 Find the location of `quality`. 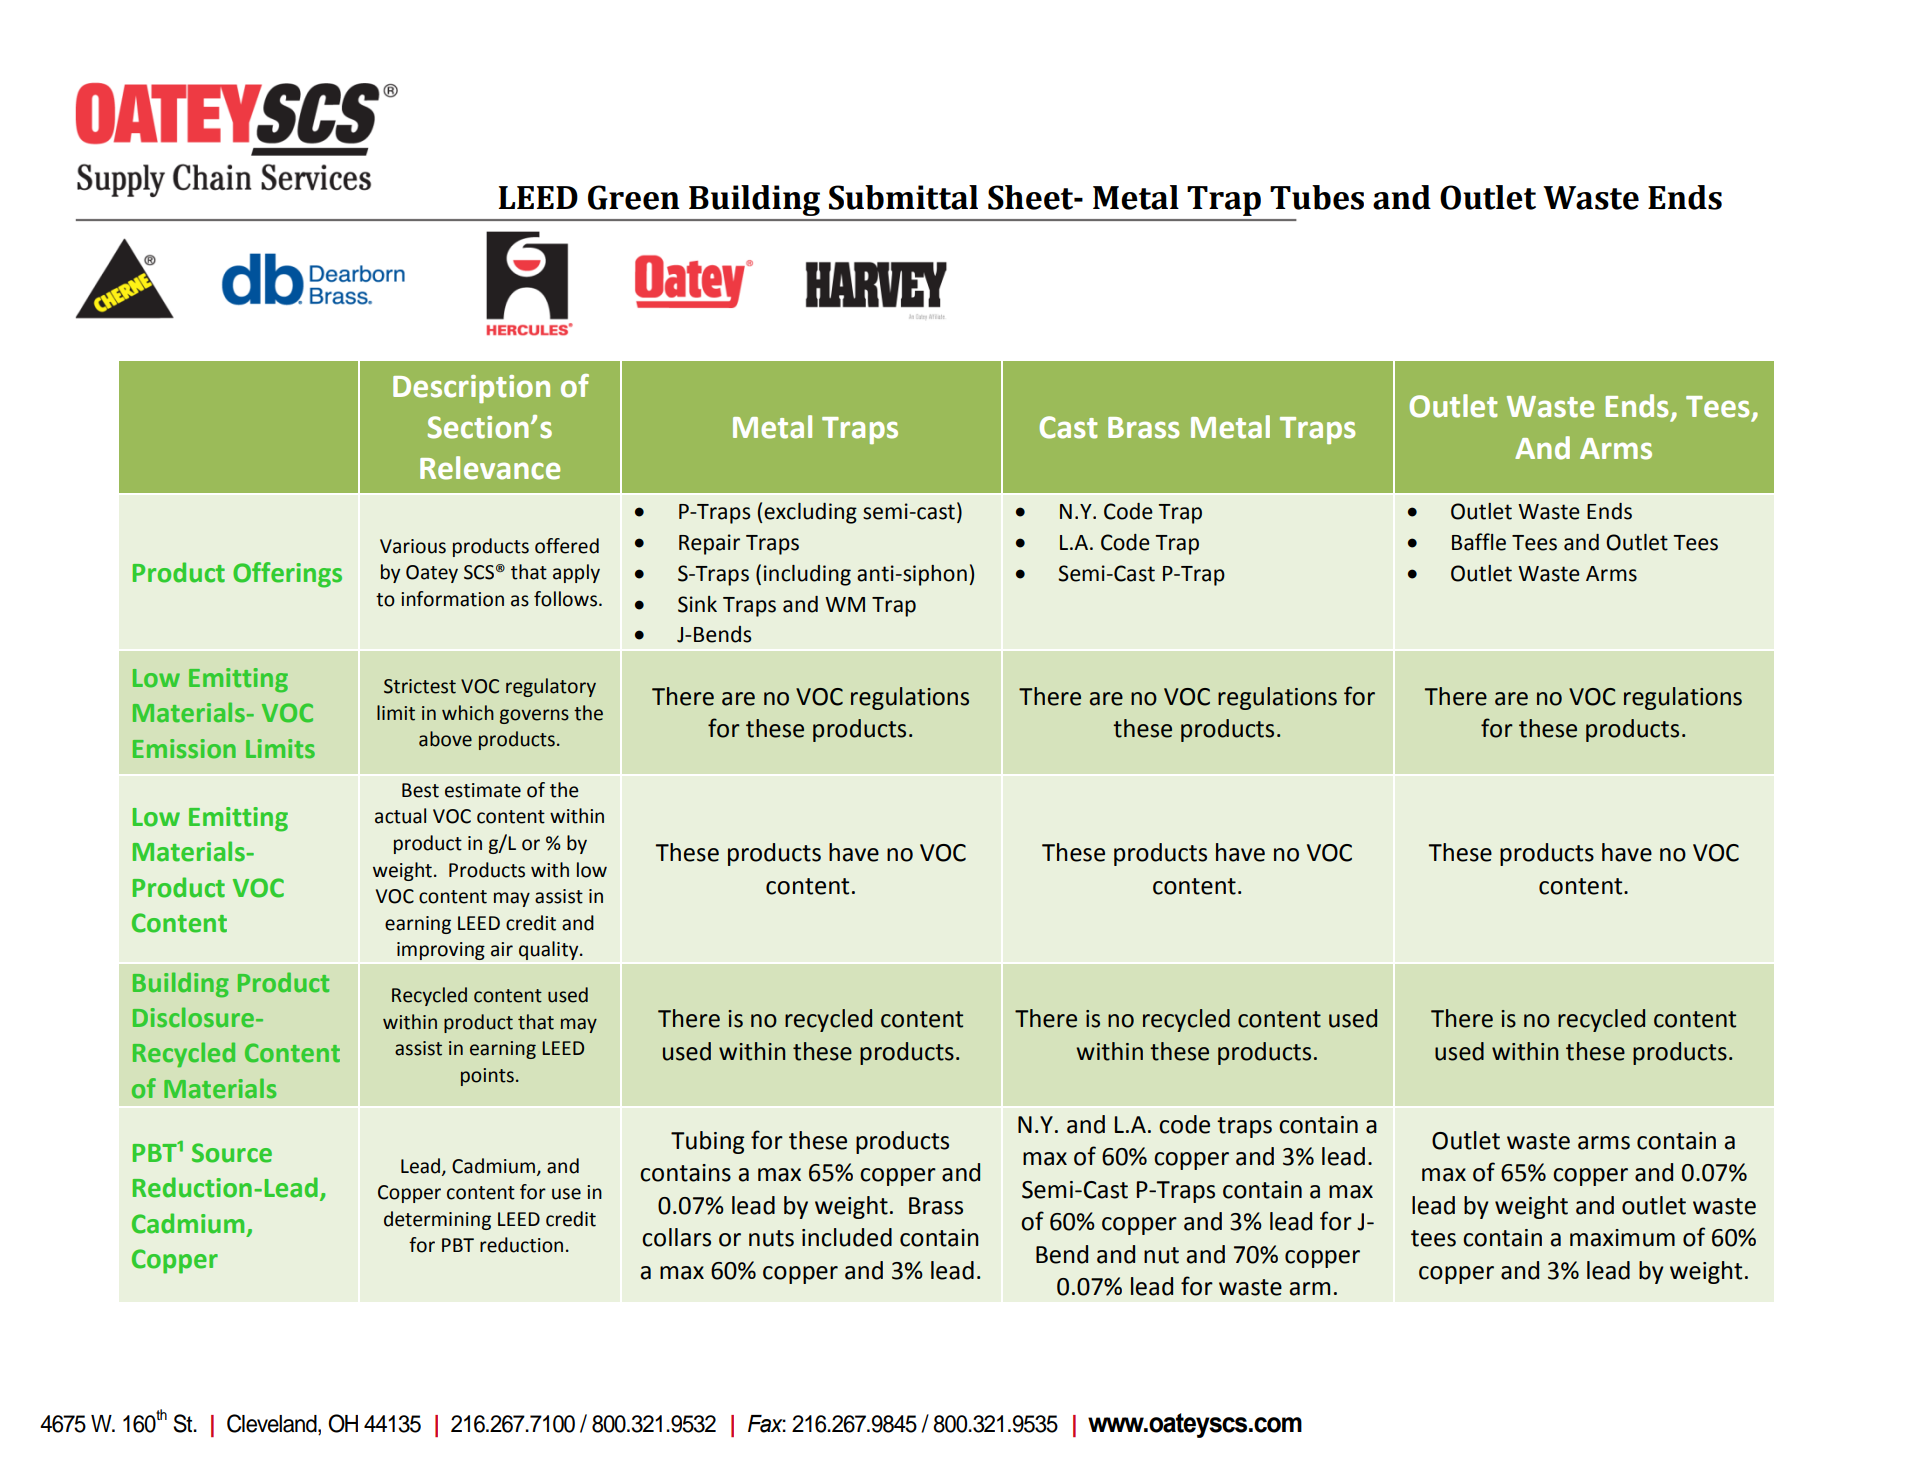

quality is located at coordinates (550, 950).
